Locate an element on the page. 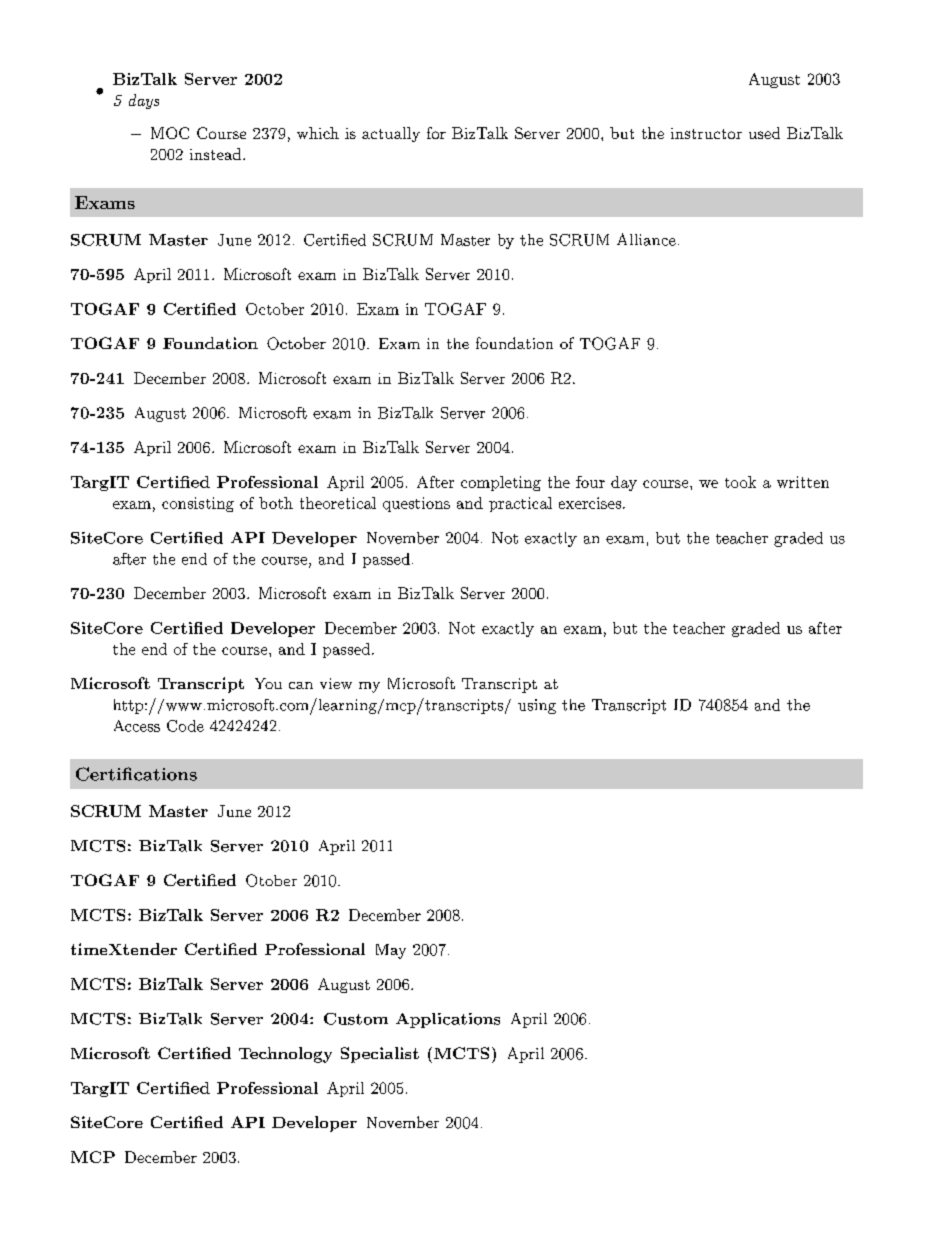 Image resolution: width=952 pixels, height=1233 pixels. for is located at coordinates (436, 133).
